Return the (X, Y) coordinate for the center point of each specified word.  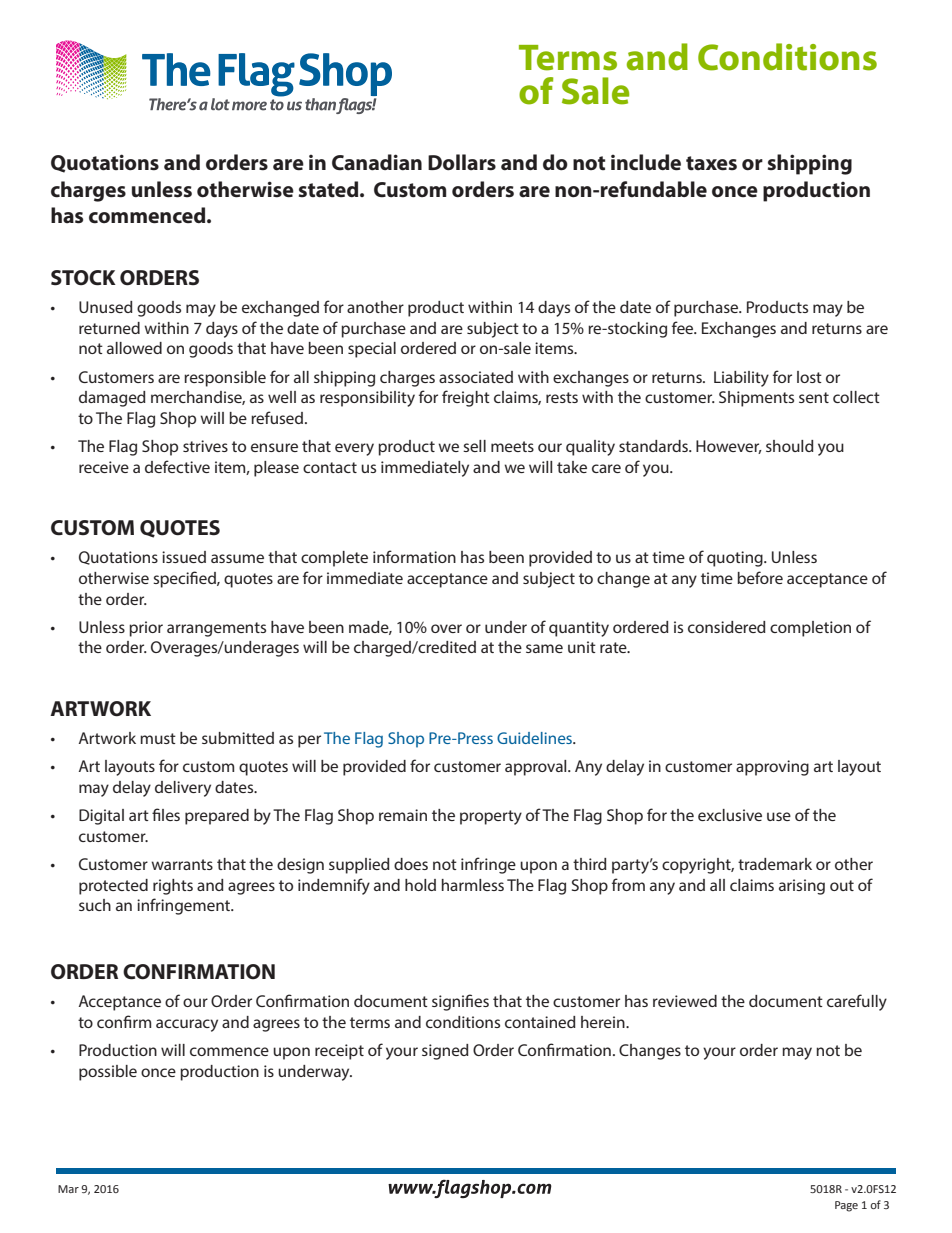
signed (445, 1052)
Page (846, 1206)
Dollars (462, 162)
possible (108, 1073)
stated (330, 189)
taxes (711, 163)
